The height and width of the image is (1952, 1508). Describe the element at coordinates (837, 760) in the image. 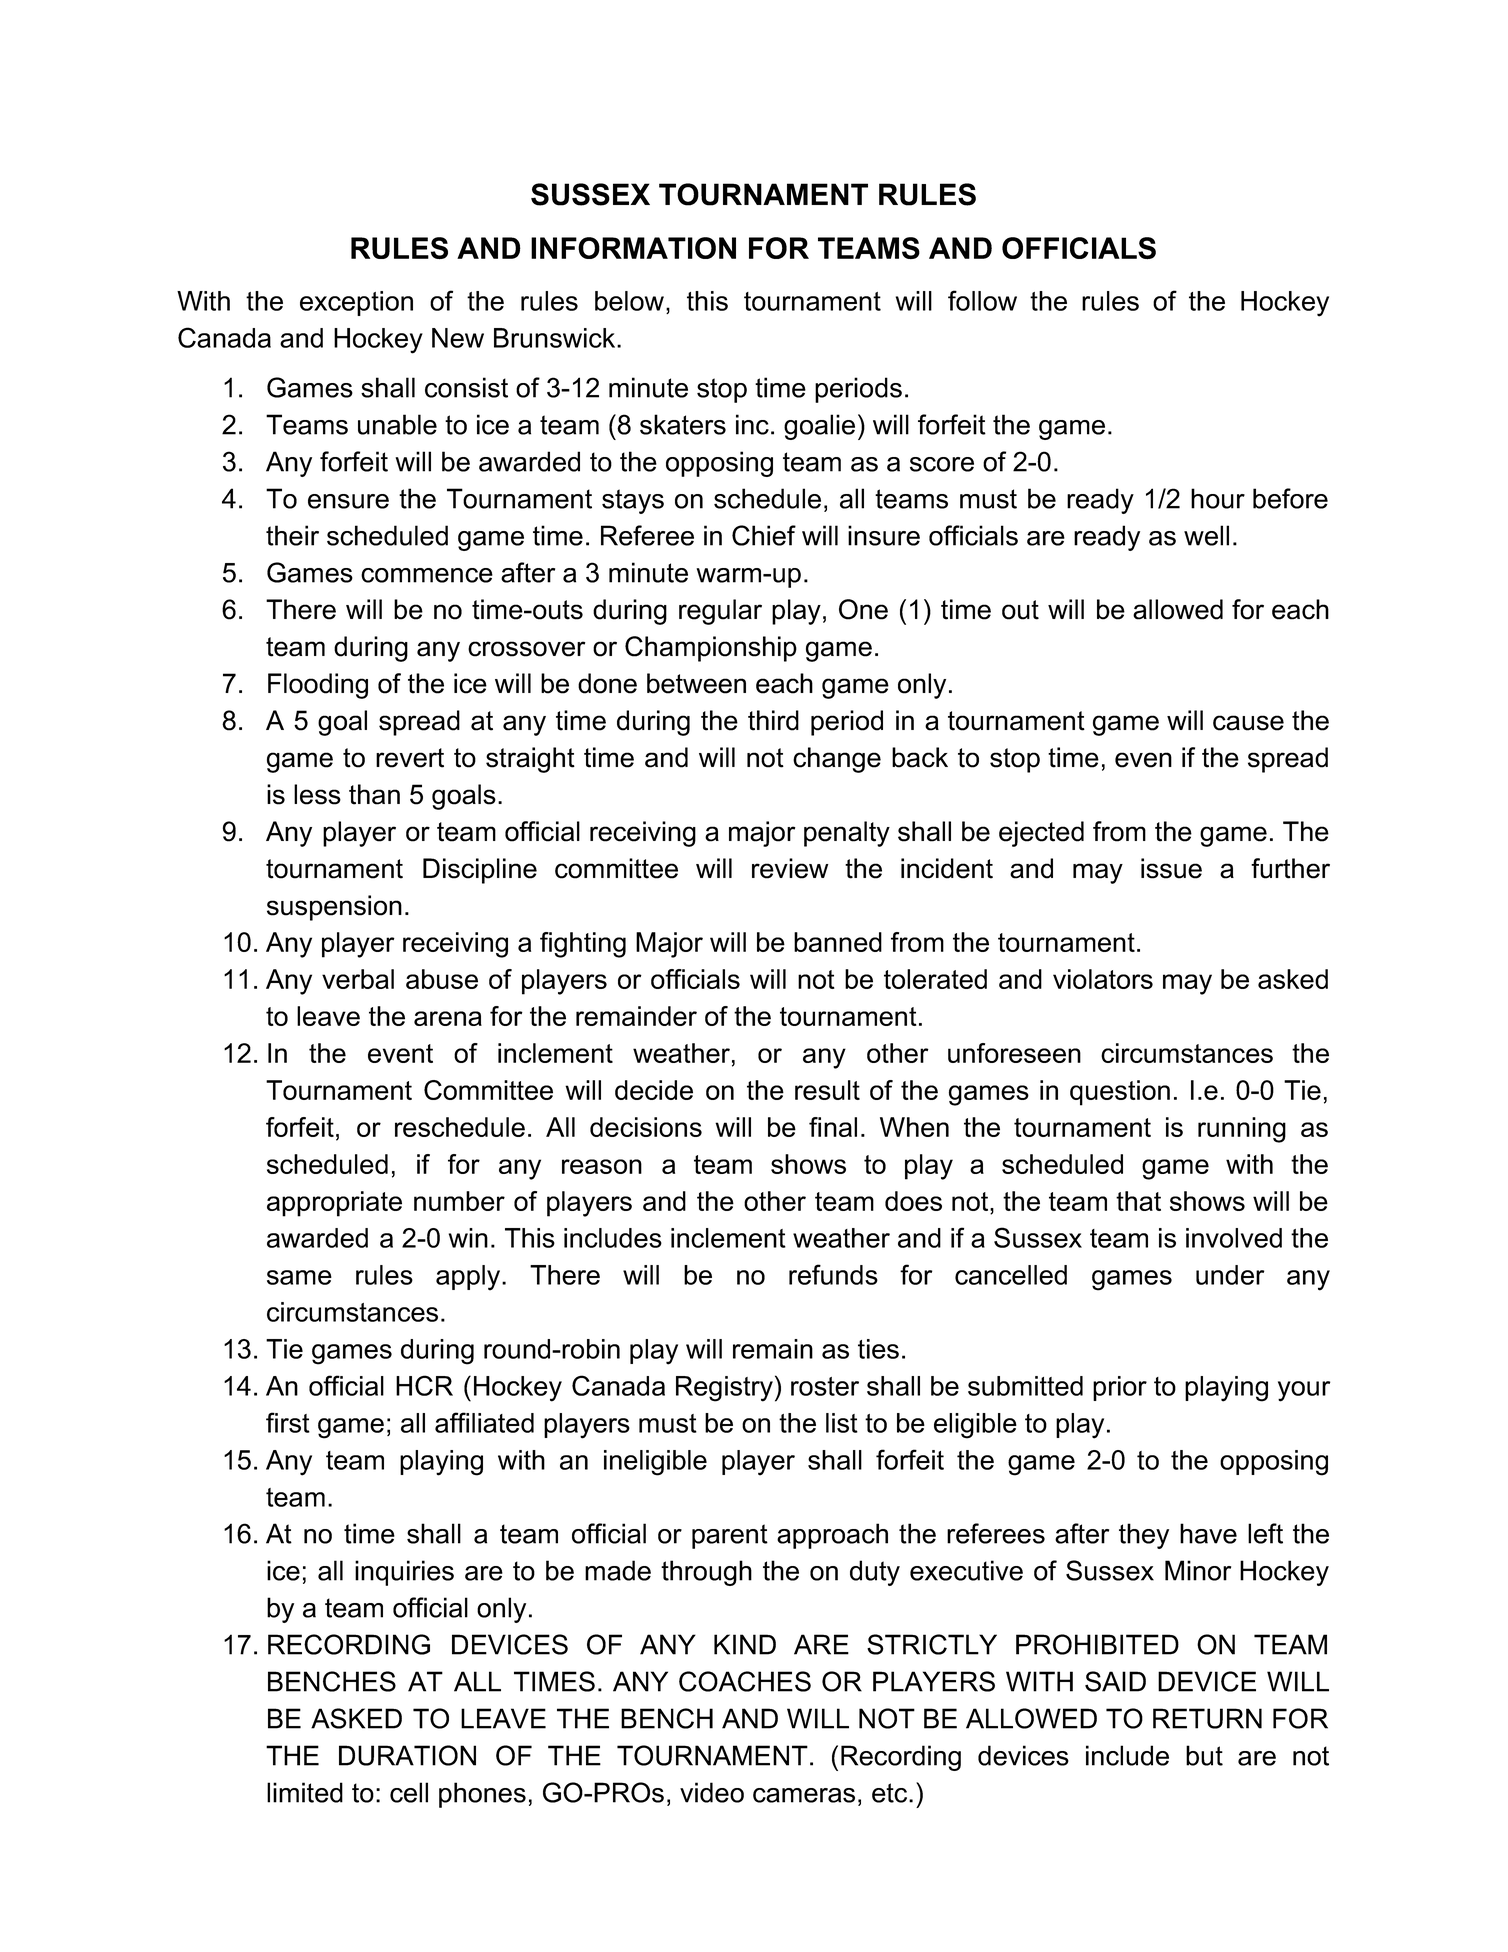

I see `change` at that location.
